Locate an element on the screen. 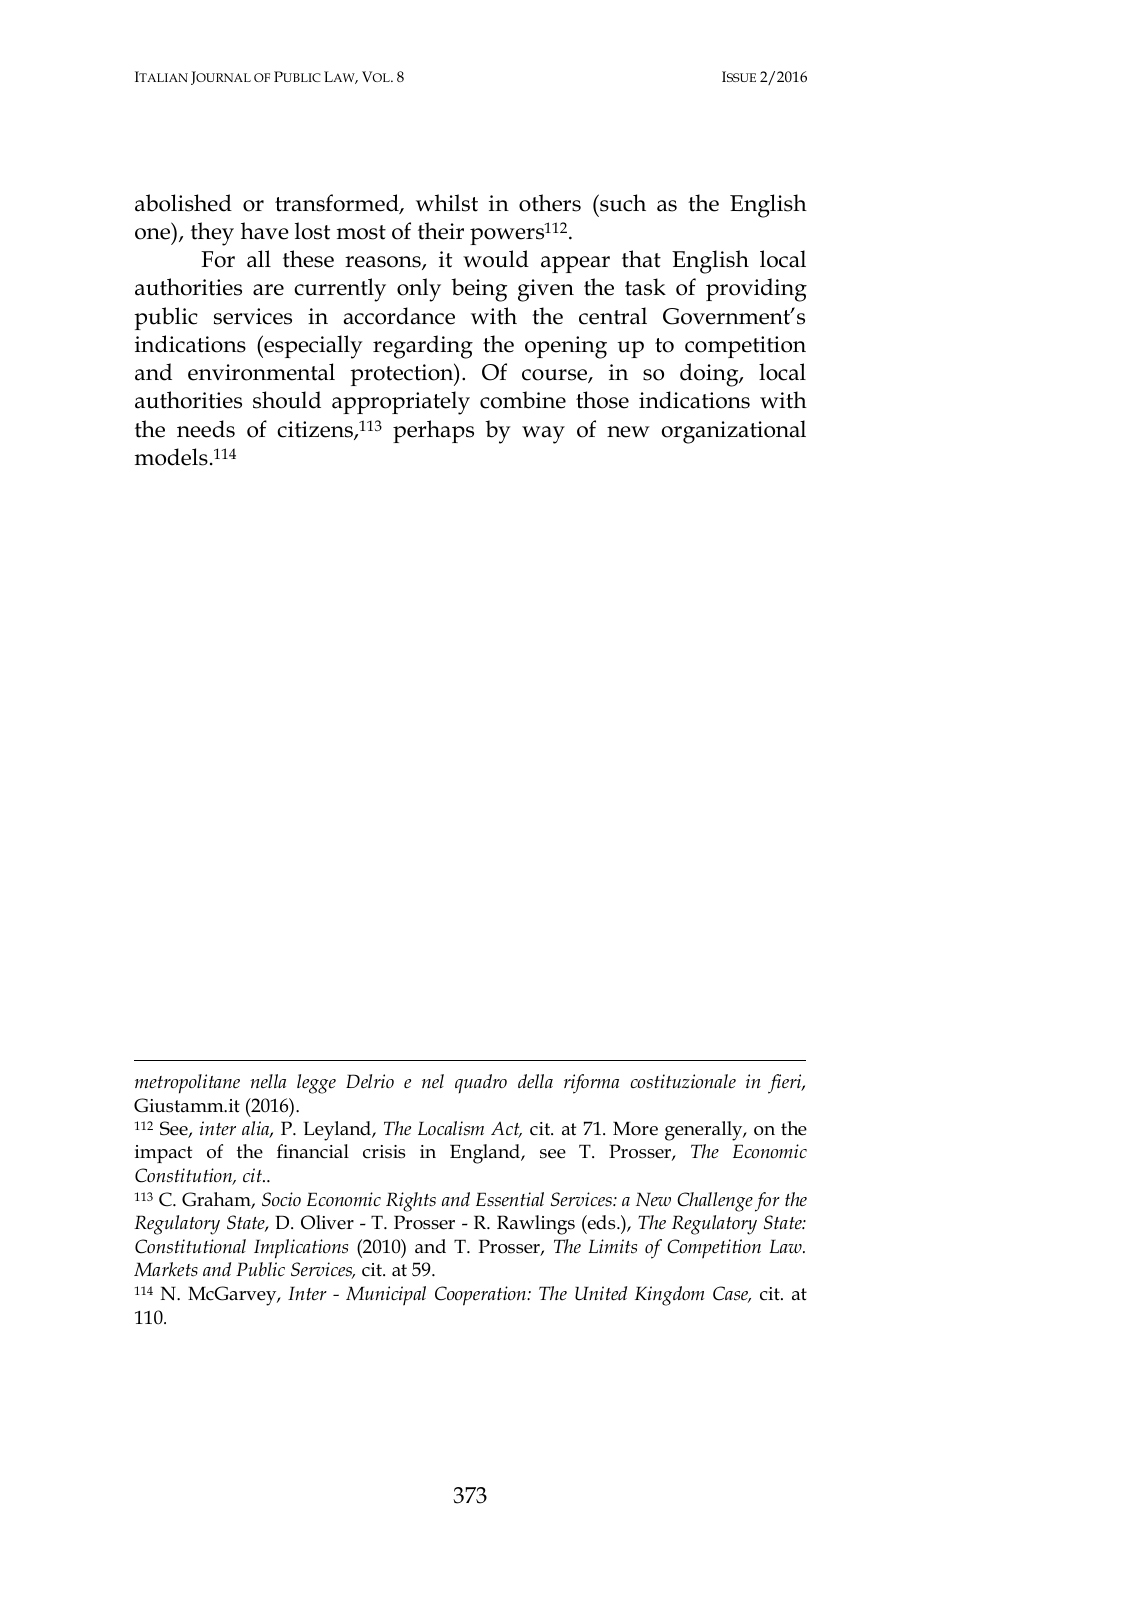 The image size is (1130, 1599). needs is located at coordinates (206, 429).
